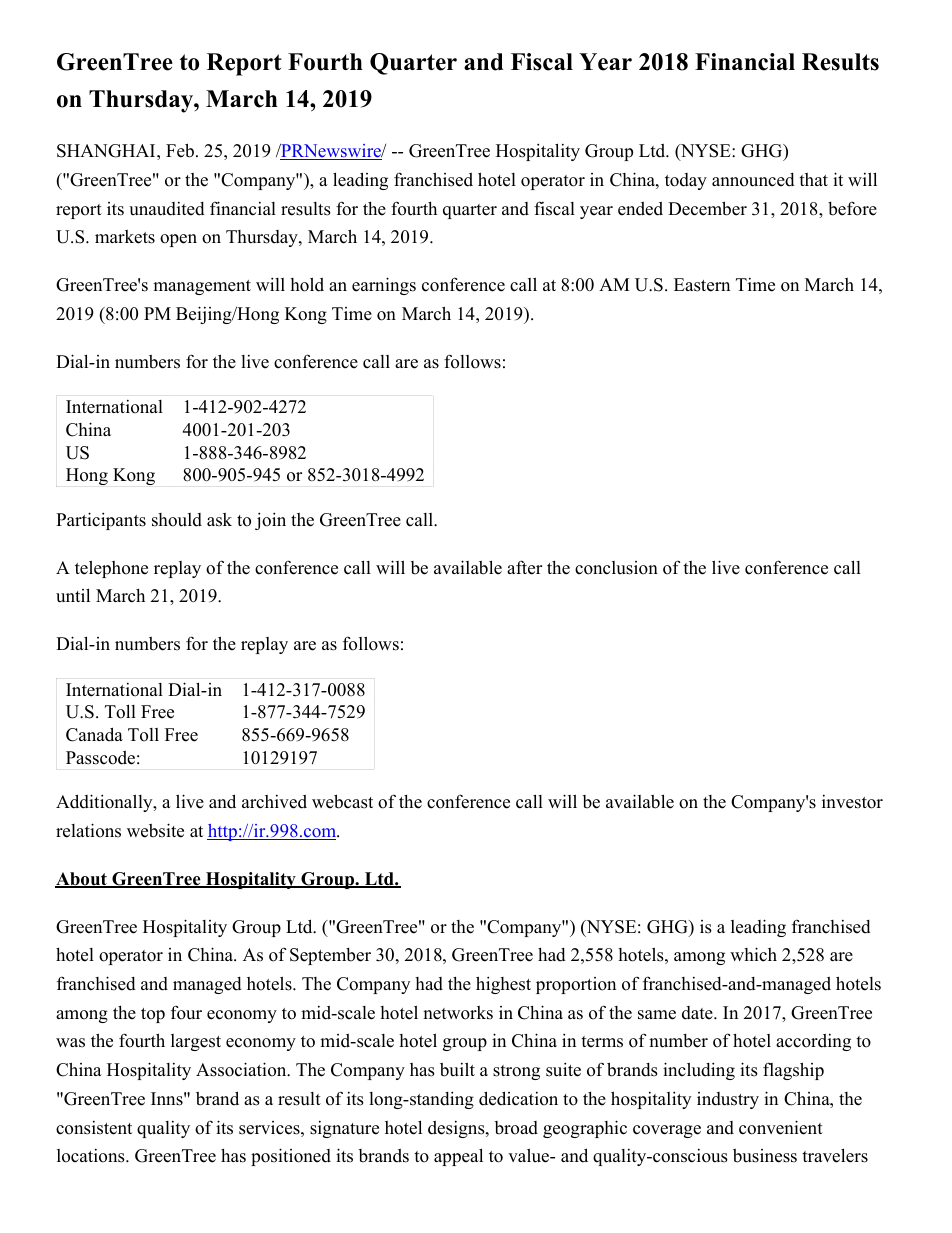 The width and height of the screenshot is (952, 1233). What do you see at coordinates (73, 595) in the screenshot?
I see `until` at bounding box center [73, 595].
